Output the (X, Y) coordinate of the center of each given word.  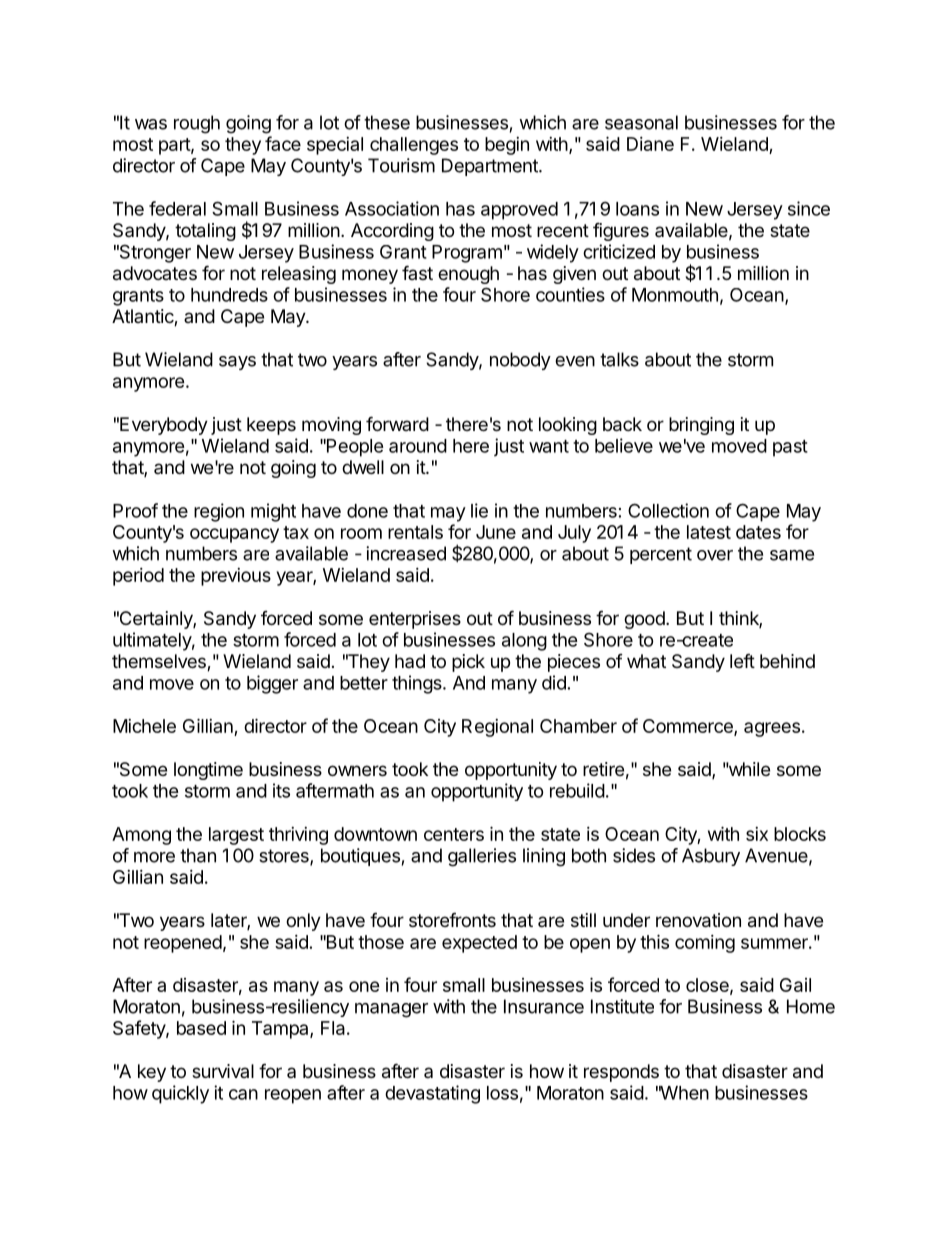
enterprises (415, 620)
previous (236, 577)
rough (197, 124)
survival (223, 1071)
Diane (650, 144)
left (742, 660)
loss (502, 1093)
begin (507, 146)
